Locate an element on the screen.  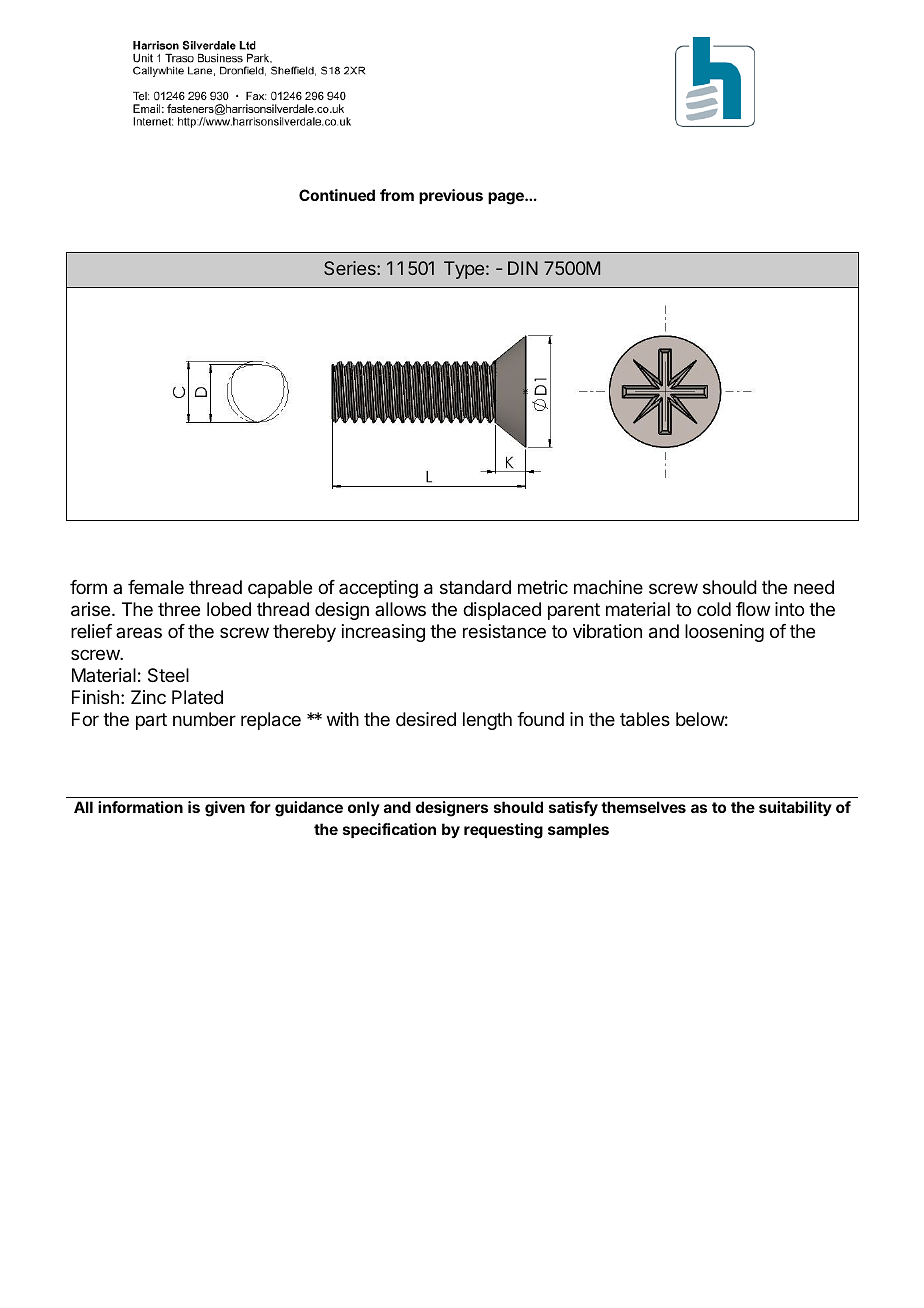
Continued is located at coordinates (337, 195).
